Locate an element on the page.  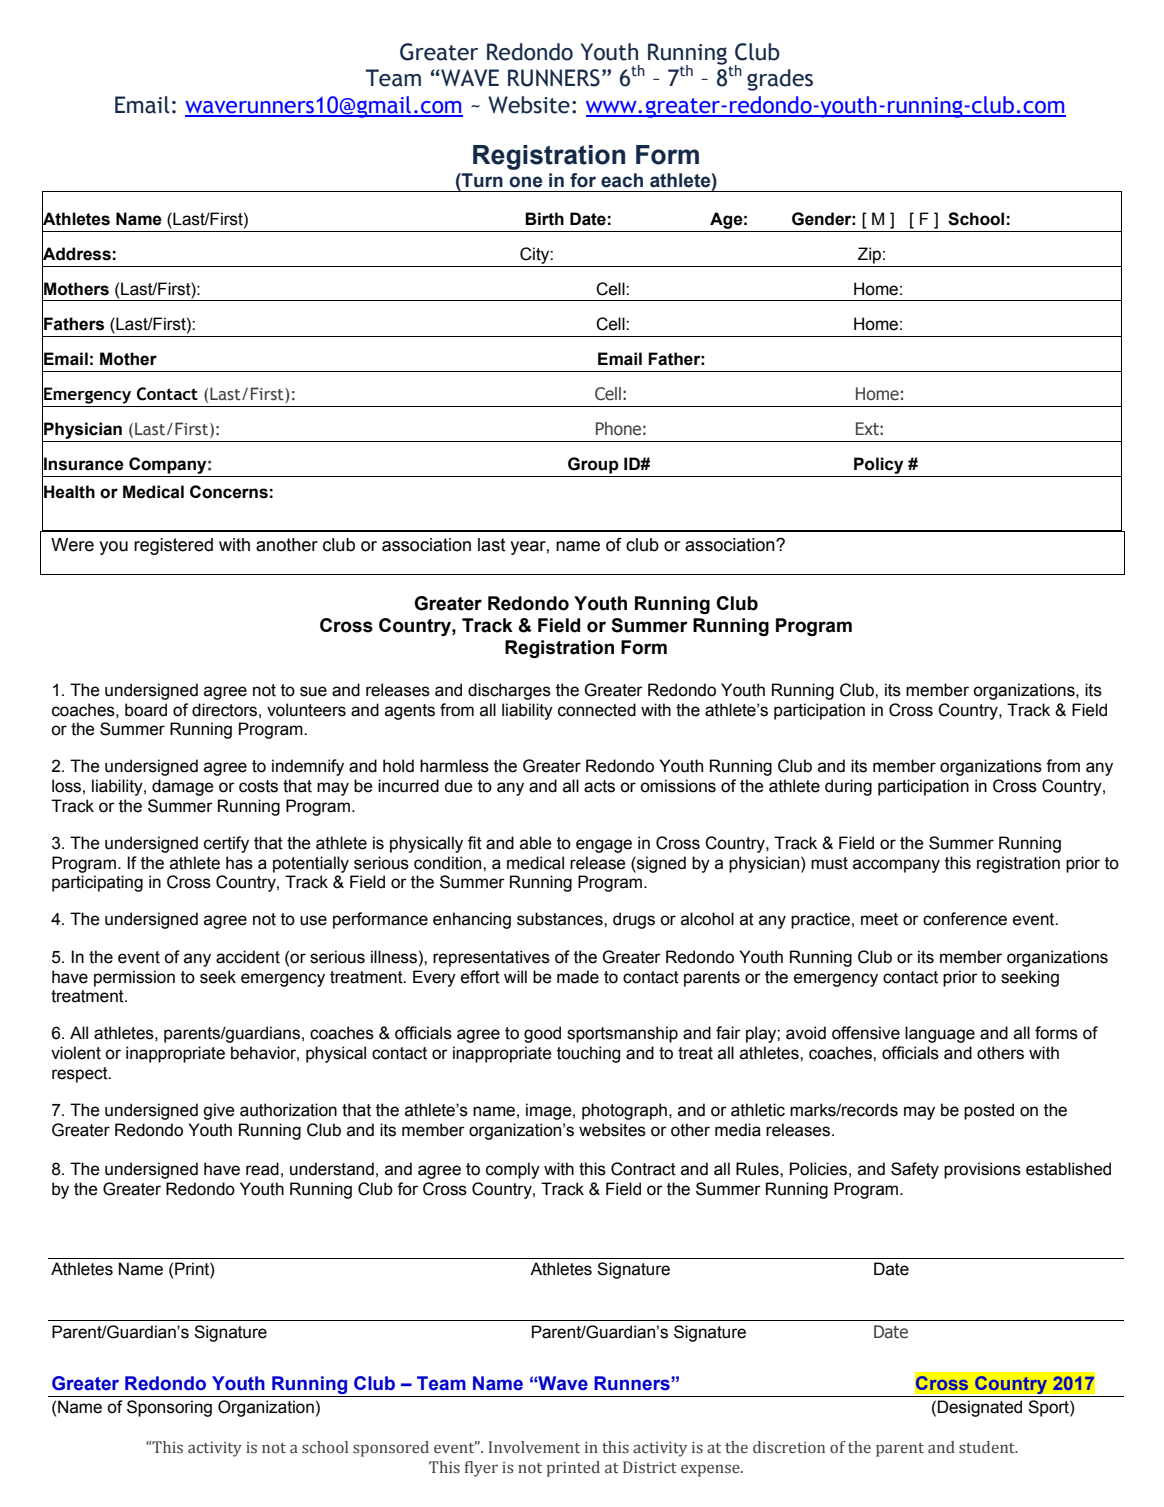
comply is located at coordinates (513, 1170).
